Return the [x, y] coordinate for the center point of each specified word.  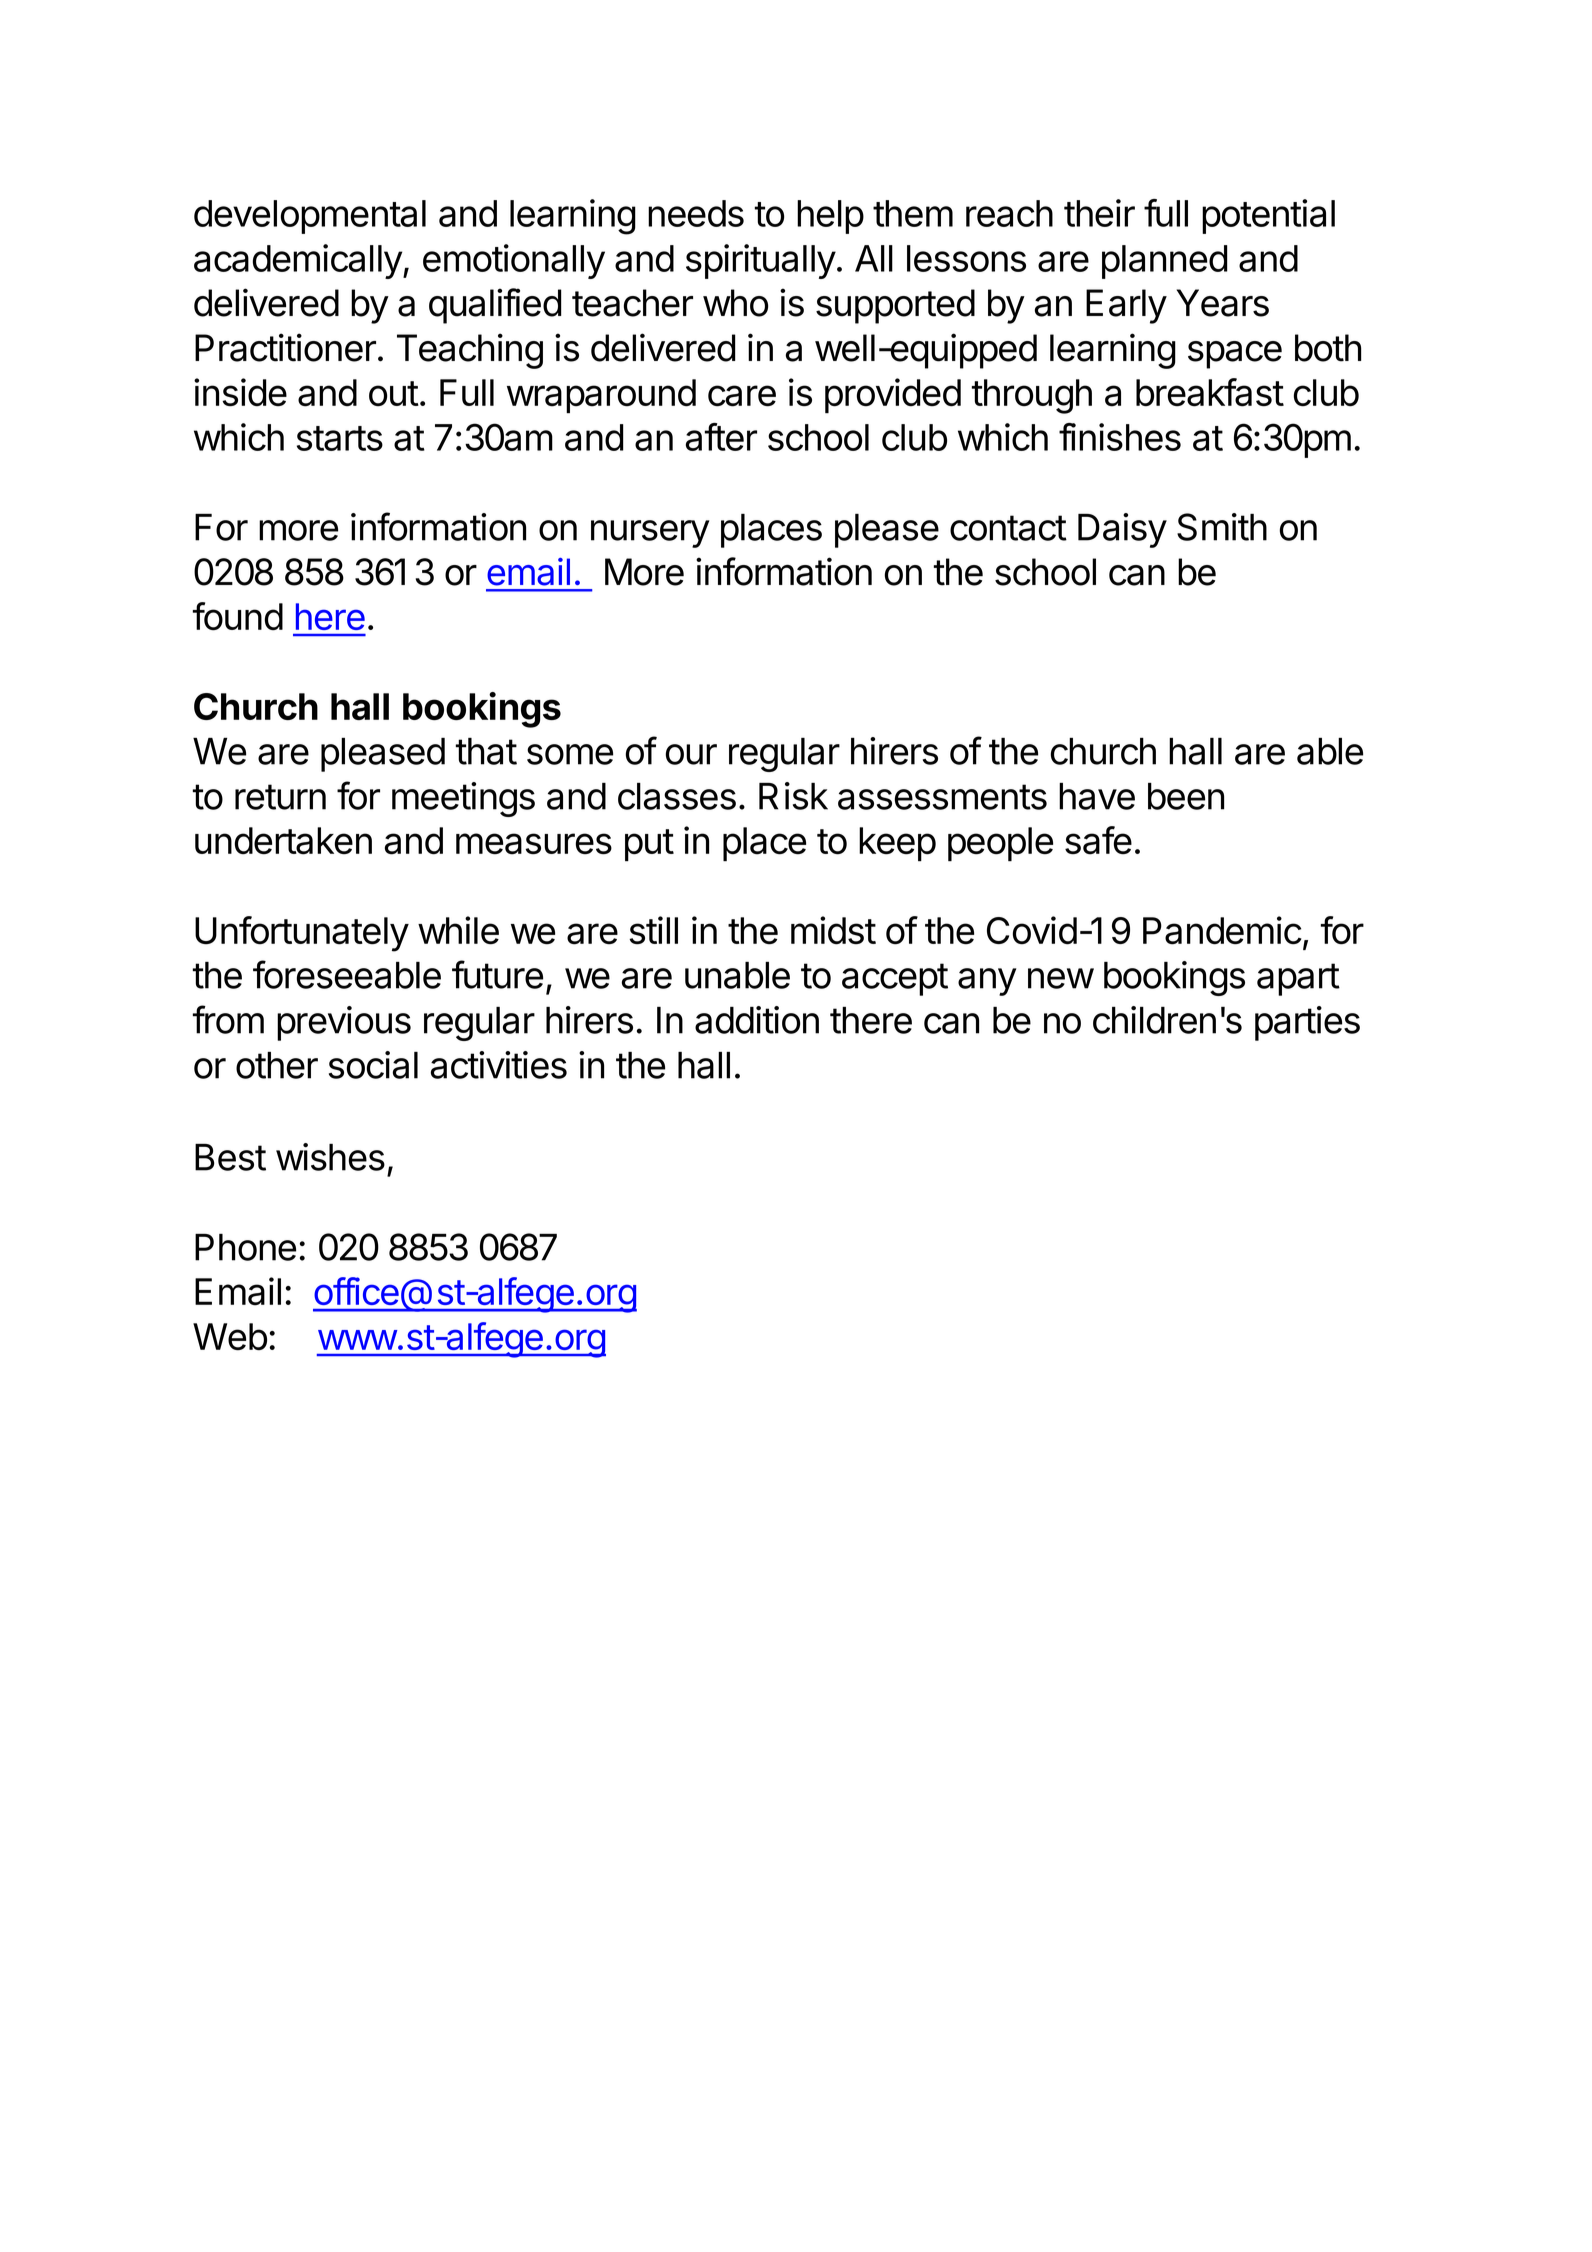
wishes [330, 1157]
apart [1298, 979]
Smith [1222, 527]
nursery [650, 534]
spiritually [761, 261]
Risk [793, 796]
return [280, 797]
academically [298, 261]
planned [1165, 262]
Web [230, 1336]
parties [1307, 1023]
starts [340, 438]
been [1186, 796]
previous [344, 1023]
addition [757, 1020]
